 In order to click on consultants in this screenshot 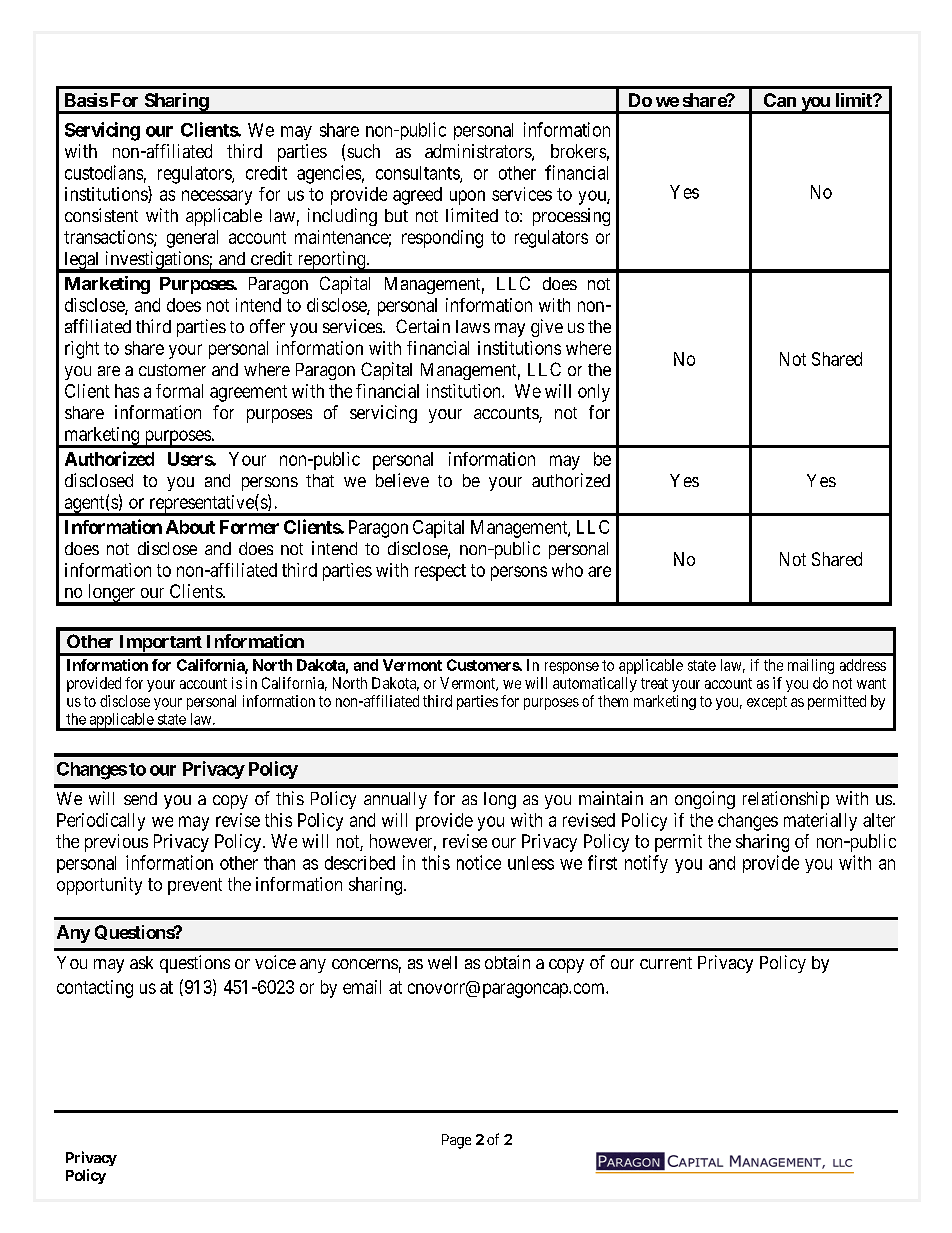, I will do `click(418, 174)`.
